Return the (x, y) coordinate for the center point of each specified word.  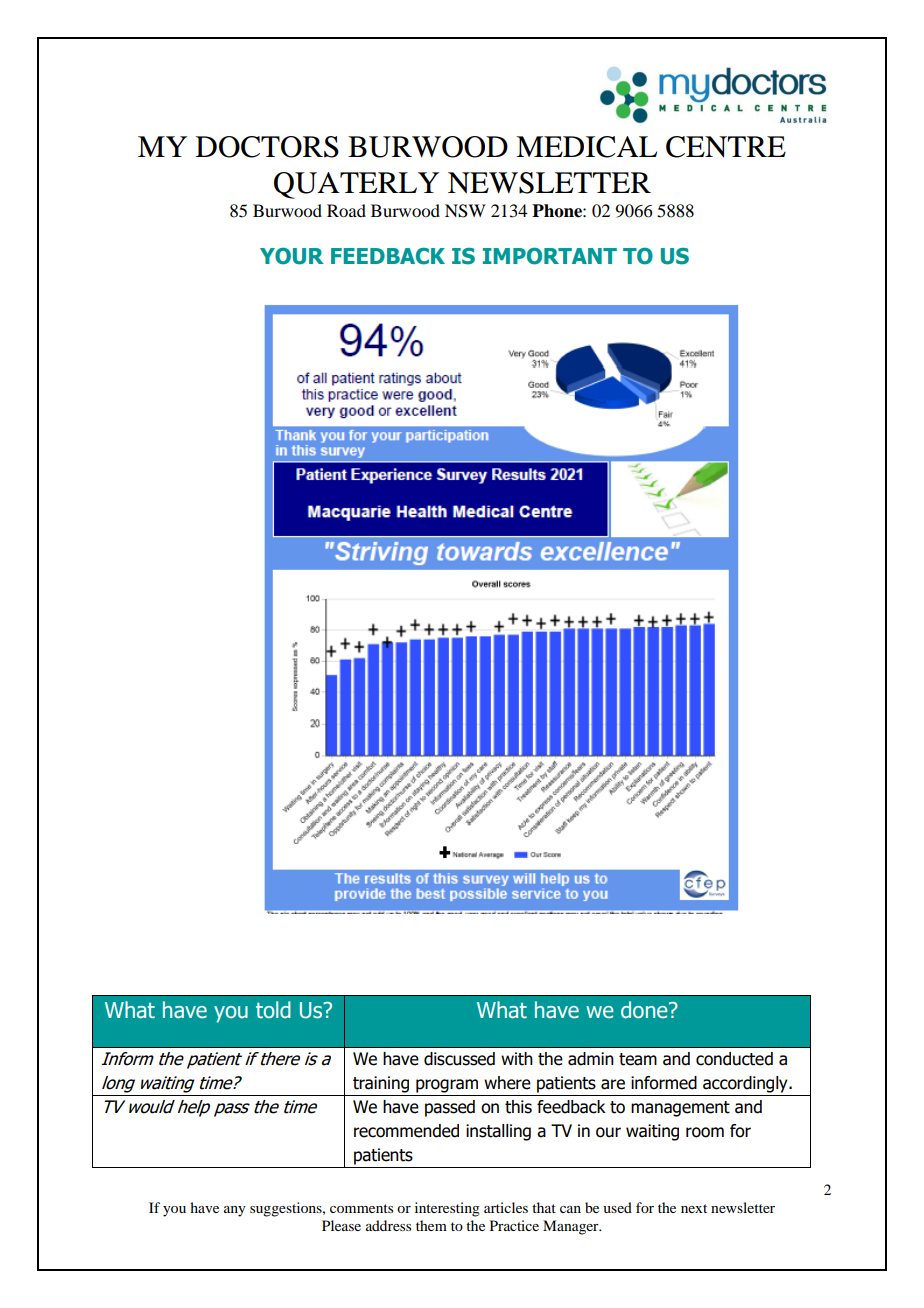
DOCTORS (267, 147)
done (645, 1010)
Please (341, 1225)
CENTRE (726, 147)
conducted (734, 1059)
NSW (465, 211)
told (273, 1010)
